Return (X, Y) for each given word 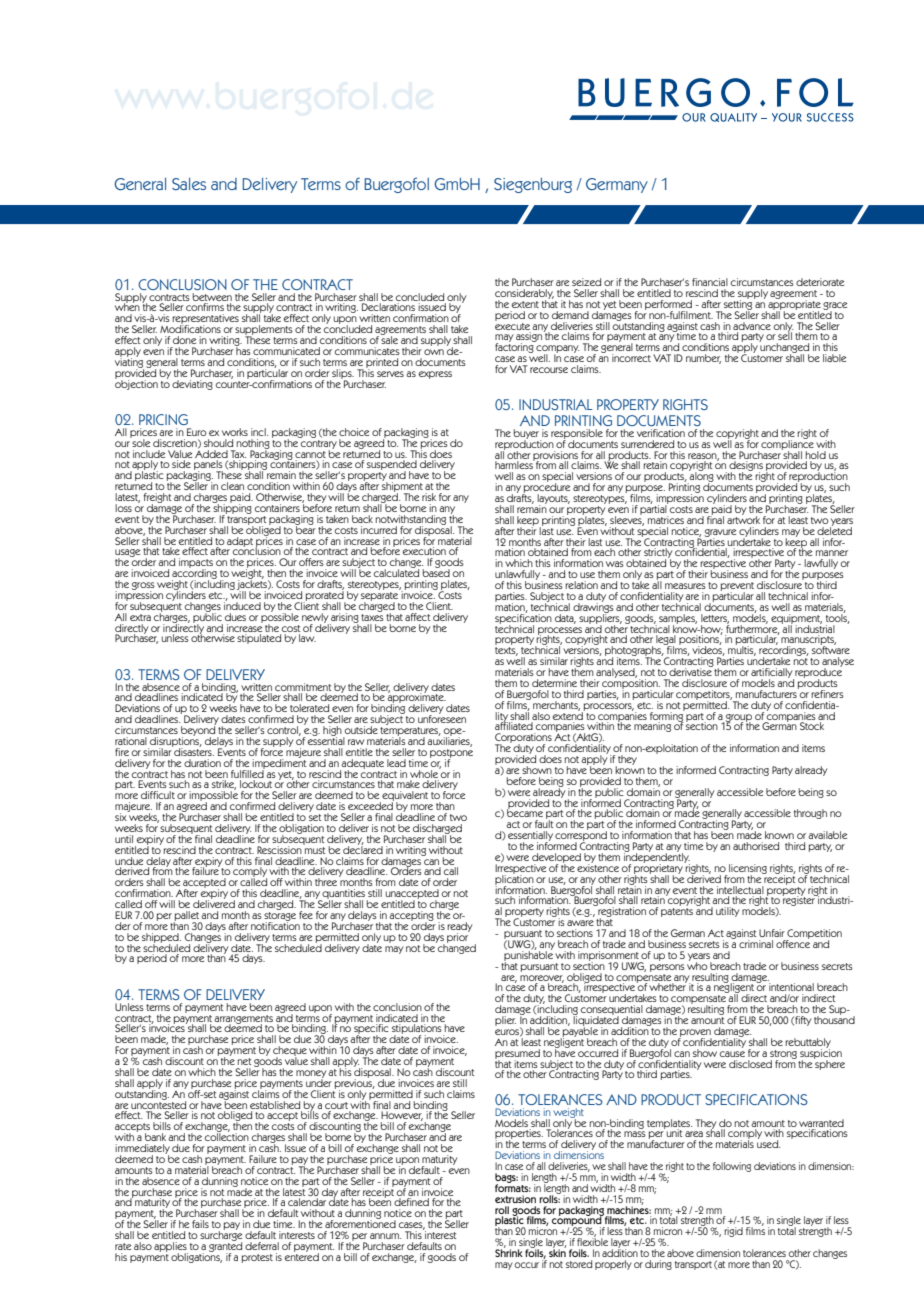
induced (242, 604)
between (212, 297)
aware (580, 923)
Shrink (509, 1252)
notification (275, 925)
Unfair (772, 933)
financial (710, 282)
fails (200, 1224)
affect (417, 617)
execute (512, 325)
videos (708, 650)
